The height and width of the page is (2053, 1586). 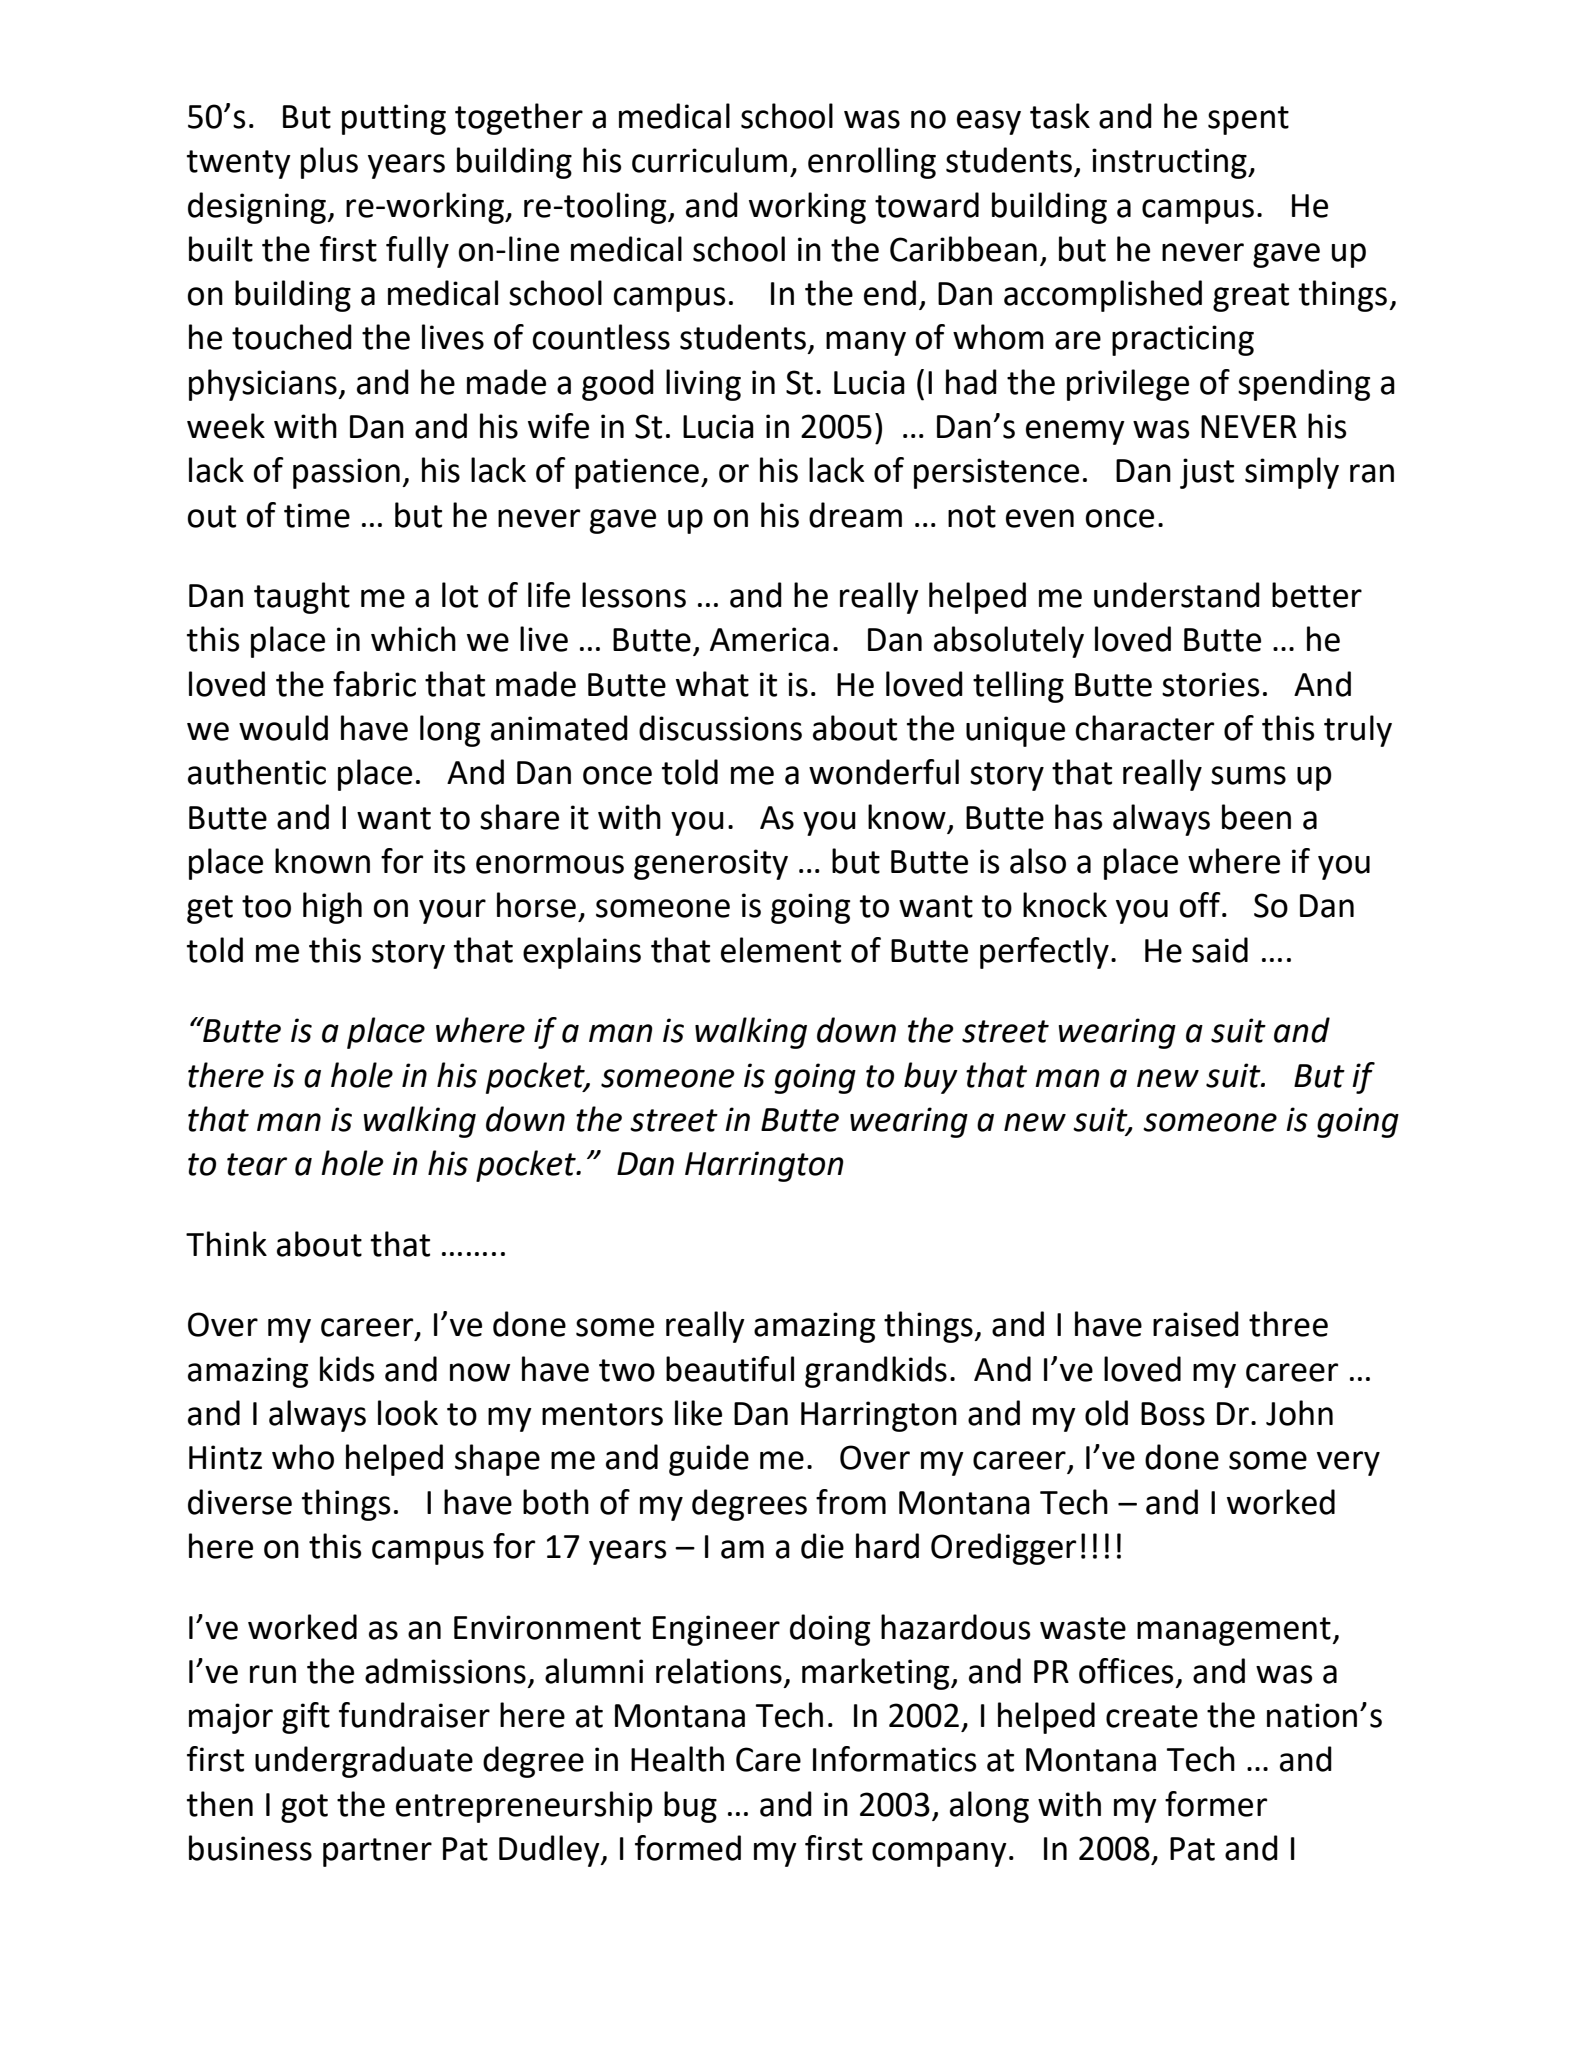 I want to click on bug, so click(x=690, y=1807).
